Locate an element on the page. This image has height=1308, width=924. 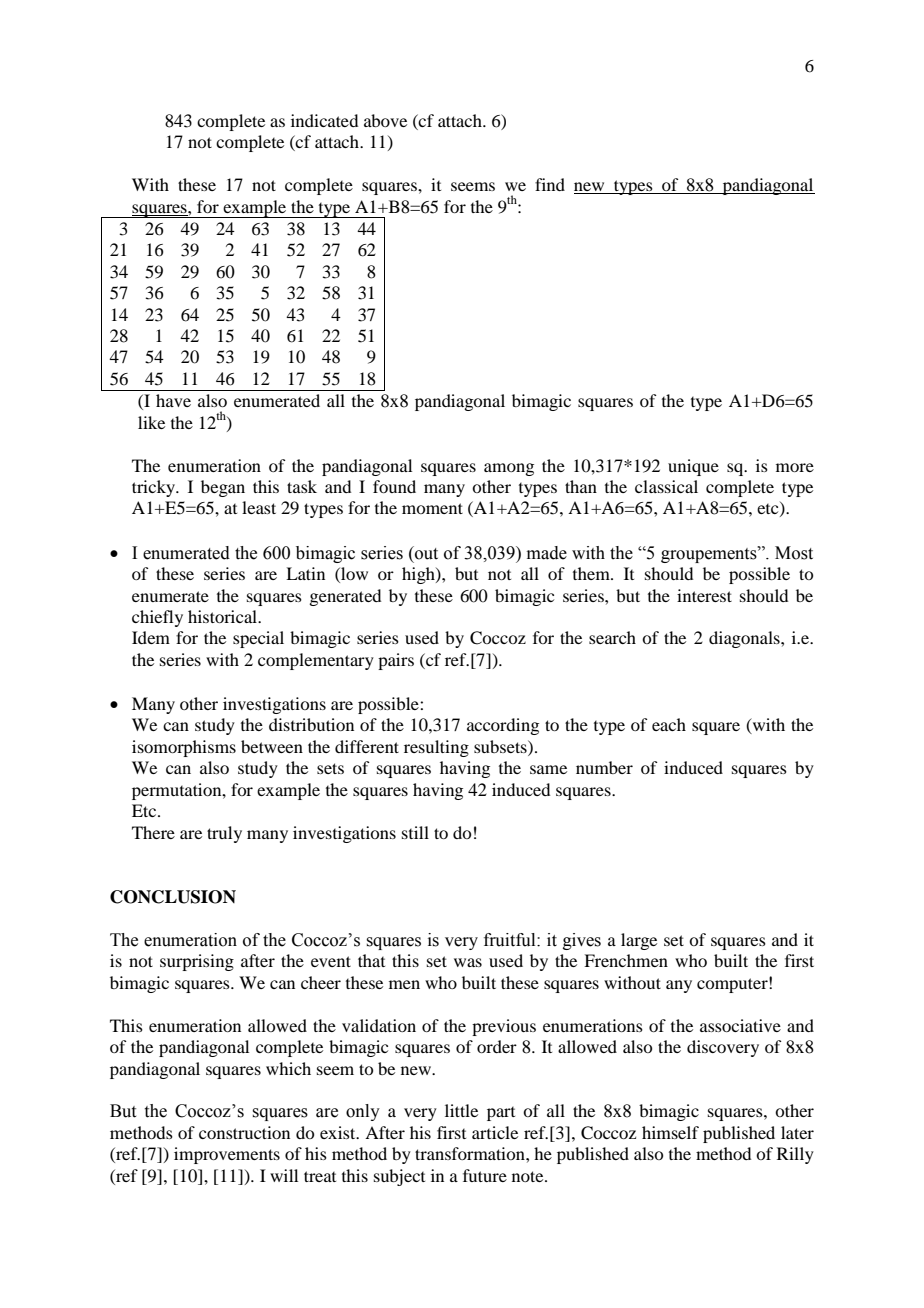
above is located at coordinates (385, 120).
